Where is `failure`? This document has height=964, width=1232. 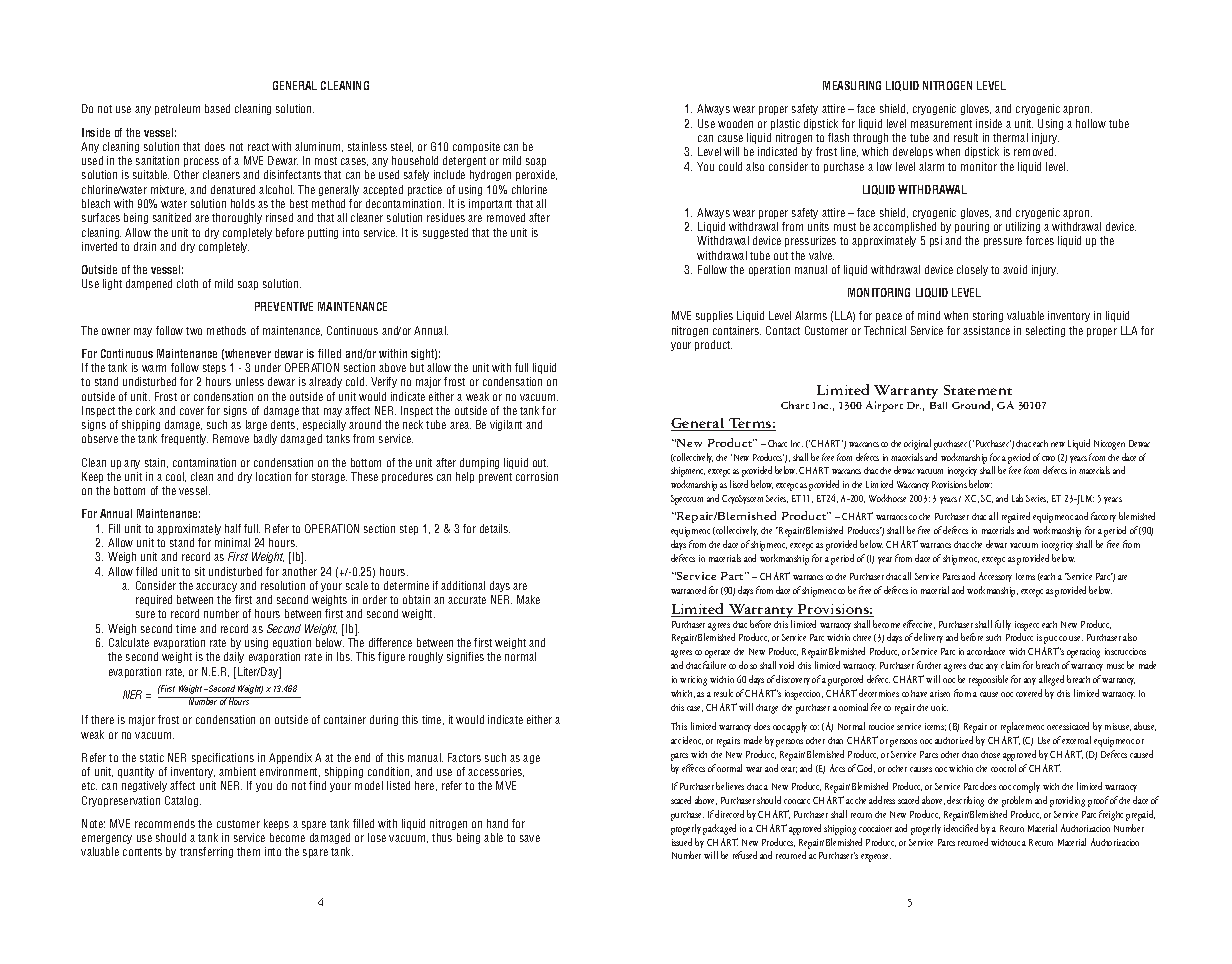
failure is located at coordinates (714, 665).
